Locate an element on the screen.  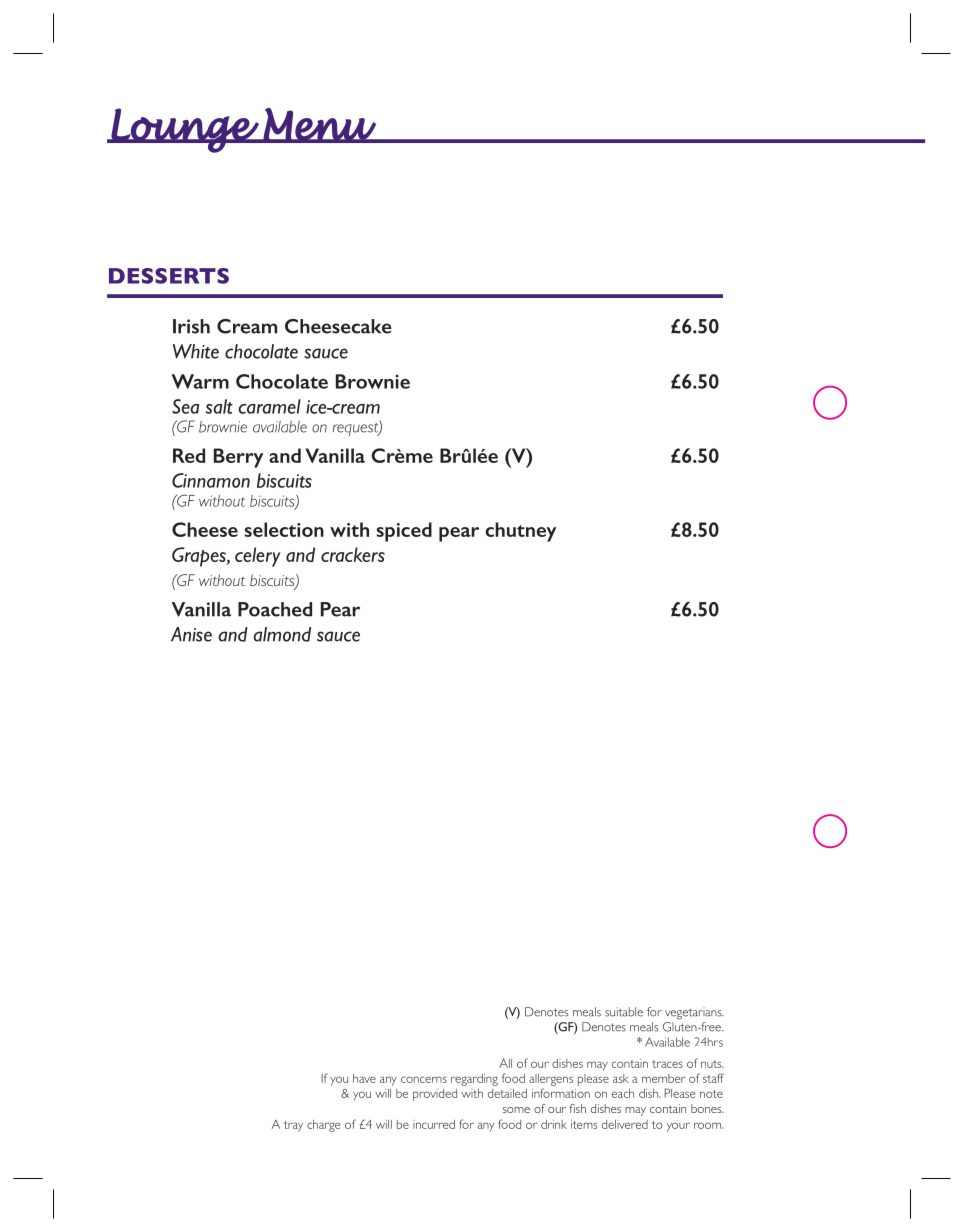
White is located at coordinates (196, 351).
